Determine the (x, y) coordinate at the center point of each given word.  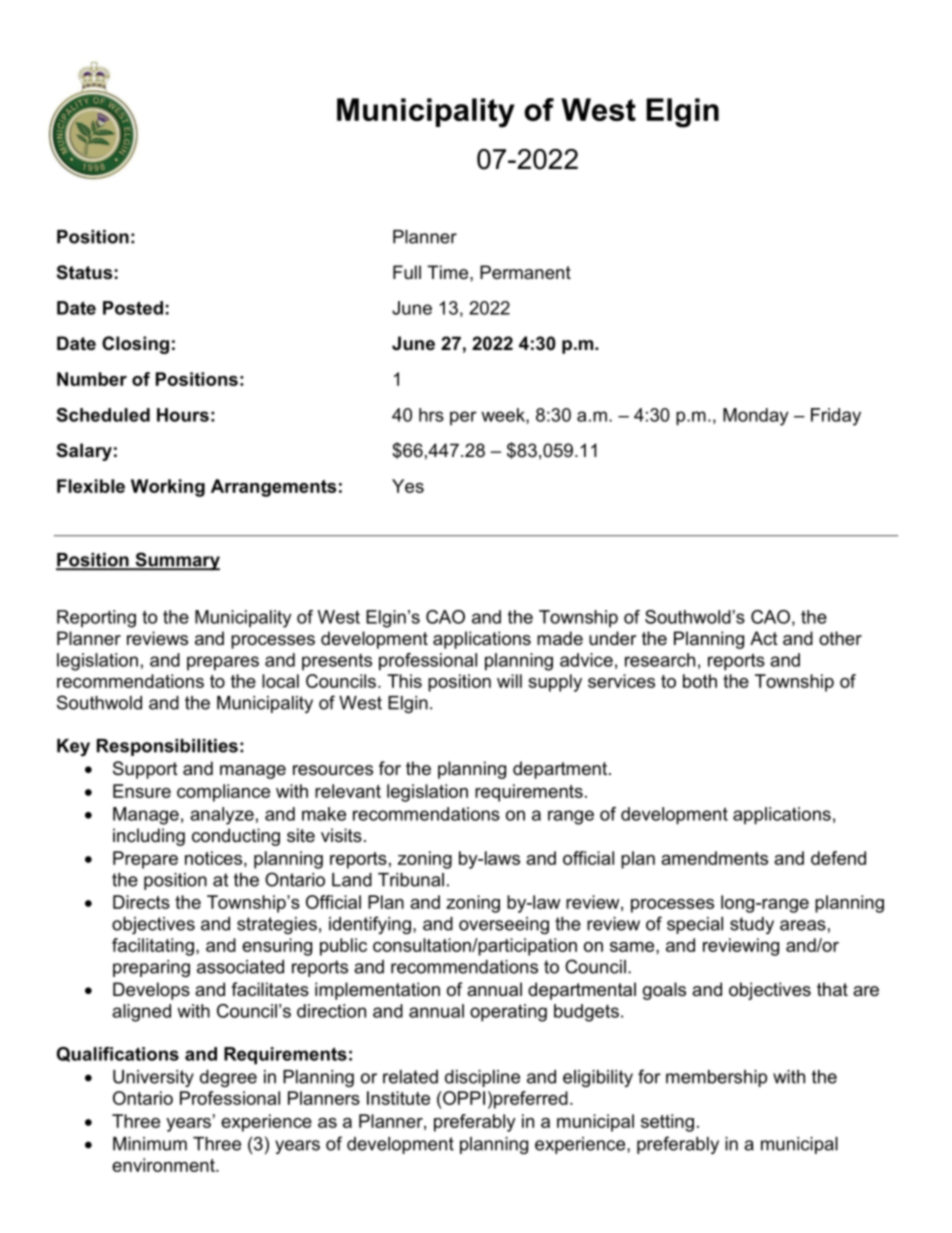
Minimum (150, 1144)
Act (764, 638)
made (560, 638)
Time (449, 272)
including (149, 837)
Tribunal (411, 880)
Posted (133, 308)
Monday (755, 417)
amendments (714, 858)
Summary (176, 561)
